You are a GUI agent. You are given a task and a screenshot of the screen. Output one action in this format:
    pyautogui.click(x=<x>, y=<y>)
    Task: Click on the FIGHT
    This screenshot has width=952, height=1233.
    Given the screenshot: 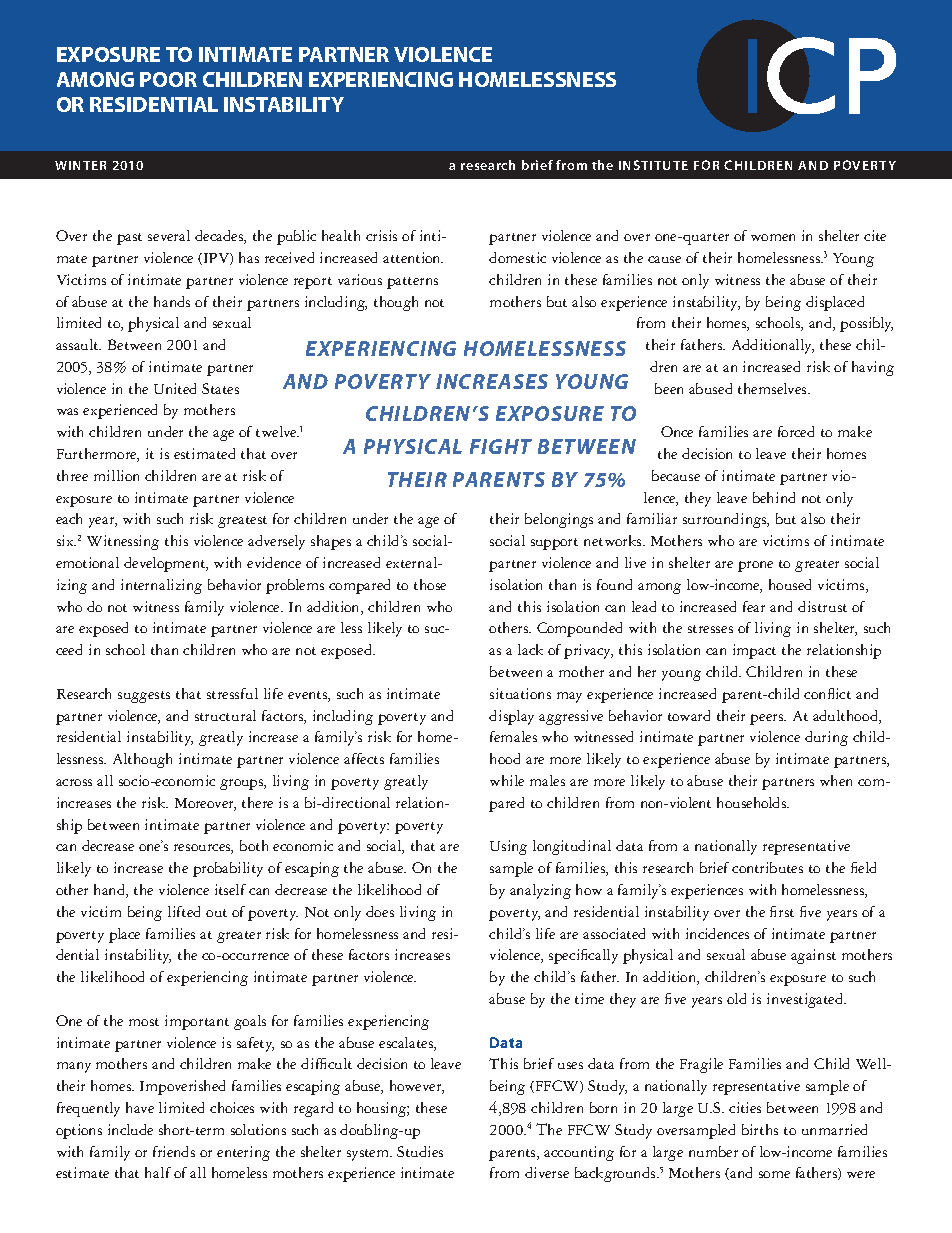 What is the action you would take?
    pyautogui.click(x=501, y=446)
